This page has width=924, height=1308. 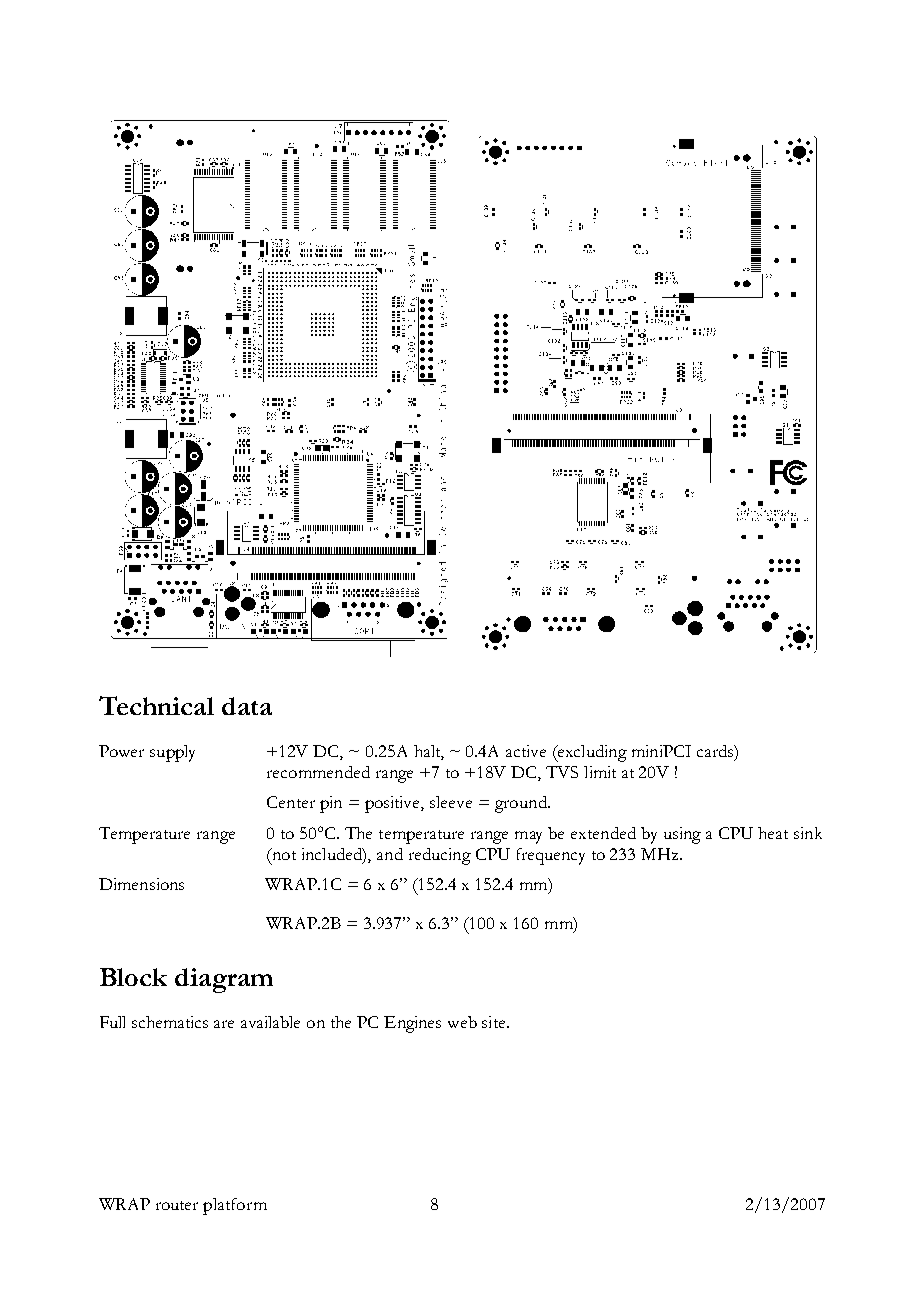 What do you see at coordinates (141, 884) in the page?
I see `Dimensions` at bounding box center [141, 884].
